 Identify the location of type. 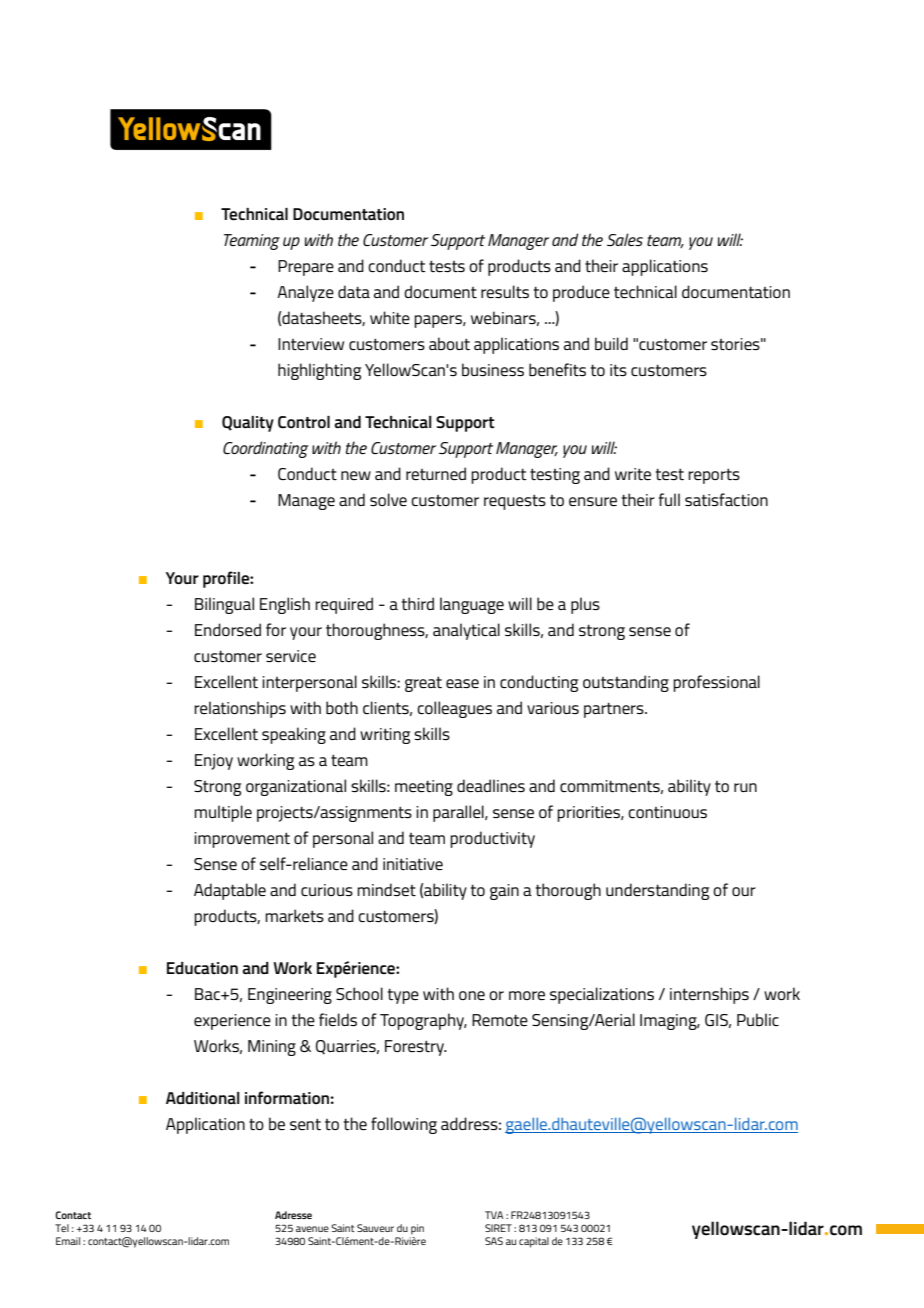
(403, 996).
